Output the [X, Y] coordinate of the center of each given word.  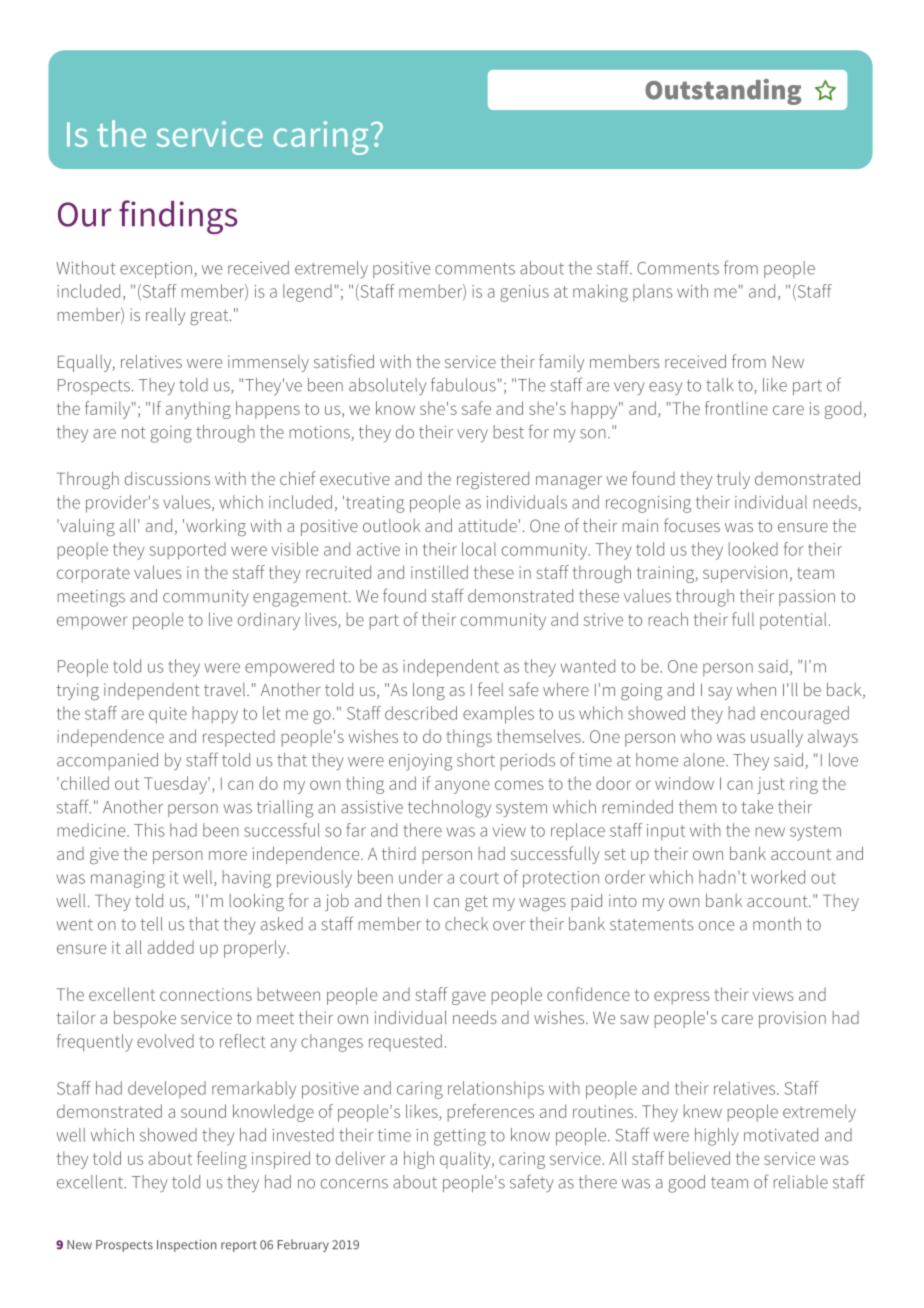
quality [466, 1160]
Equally [86, 363]
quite [168, 715]
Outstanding [723, 92]
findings [178, 217]
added [171, 947]
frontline [736, 408]
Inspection [187, 1245]
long [429, 691]
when [756, 689]
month [777, 924]
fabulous [463, 384]
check [466, 924]
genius [524, 293]
